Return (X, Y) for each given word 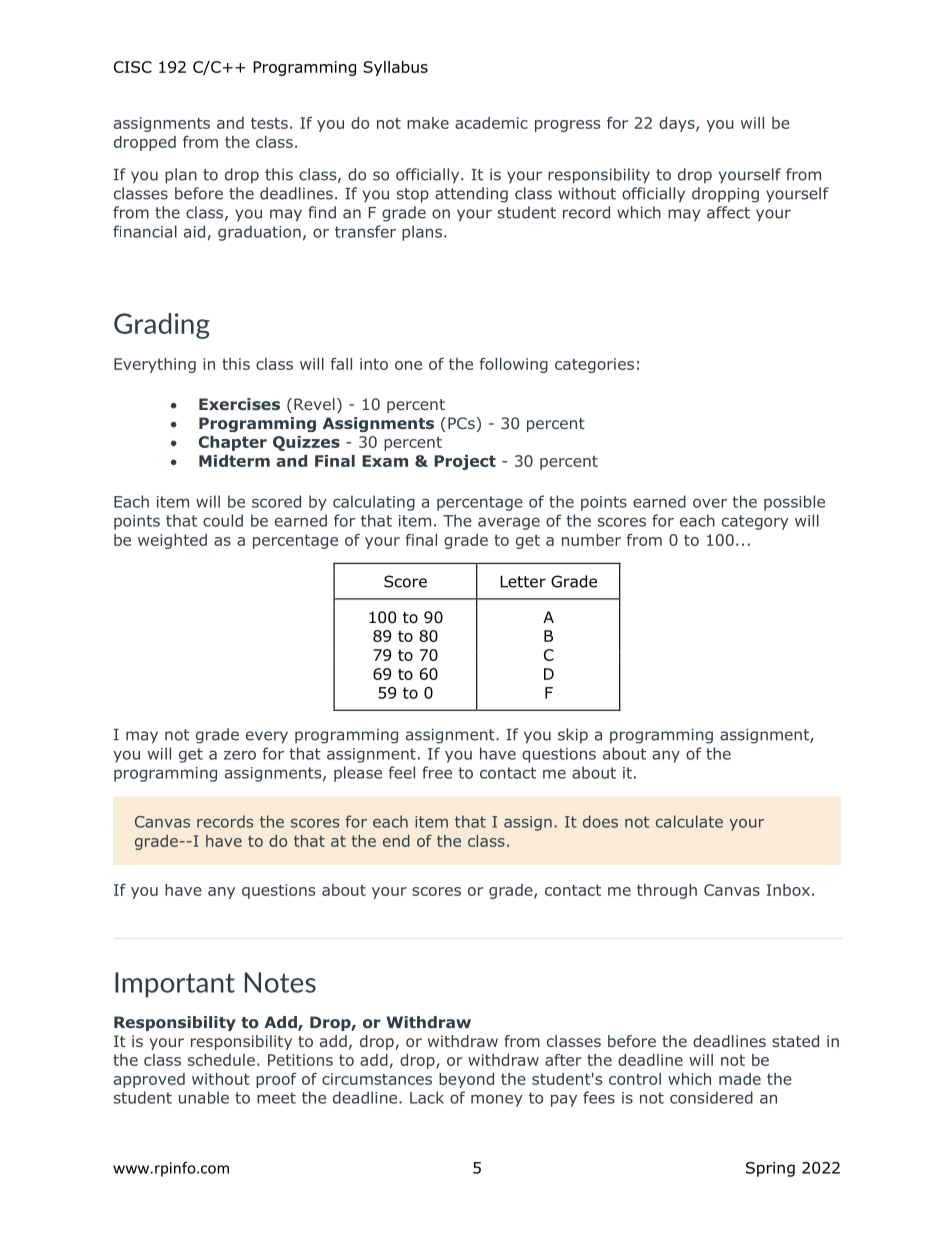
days (678, 124)
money (497, 1100)
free (437, 772)
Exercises (239, 404)
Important (175, 985)
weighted (172, 541)
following (514, 365)
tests (269, 123)
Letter (523, 582)
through (667, 891)
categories (594, 365)
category (755, 522)
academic (491, 123)
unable (204, 1097)
